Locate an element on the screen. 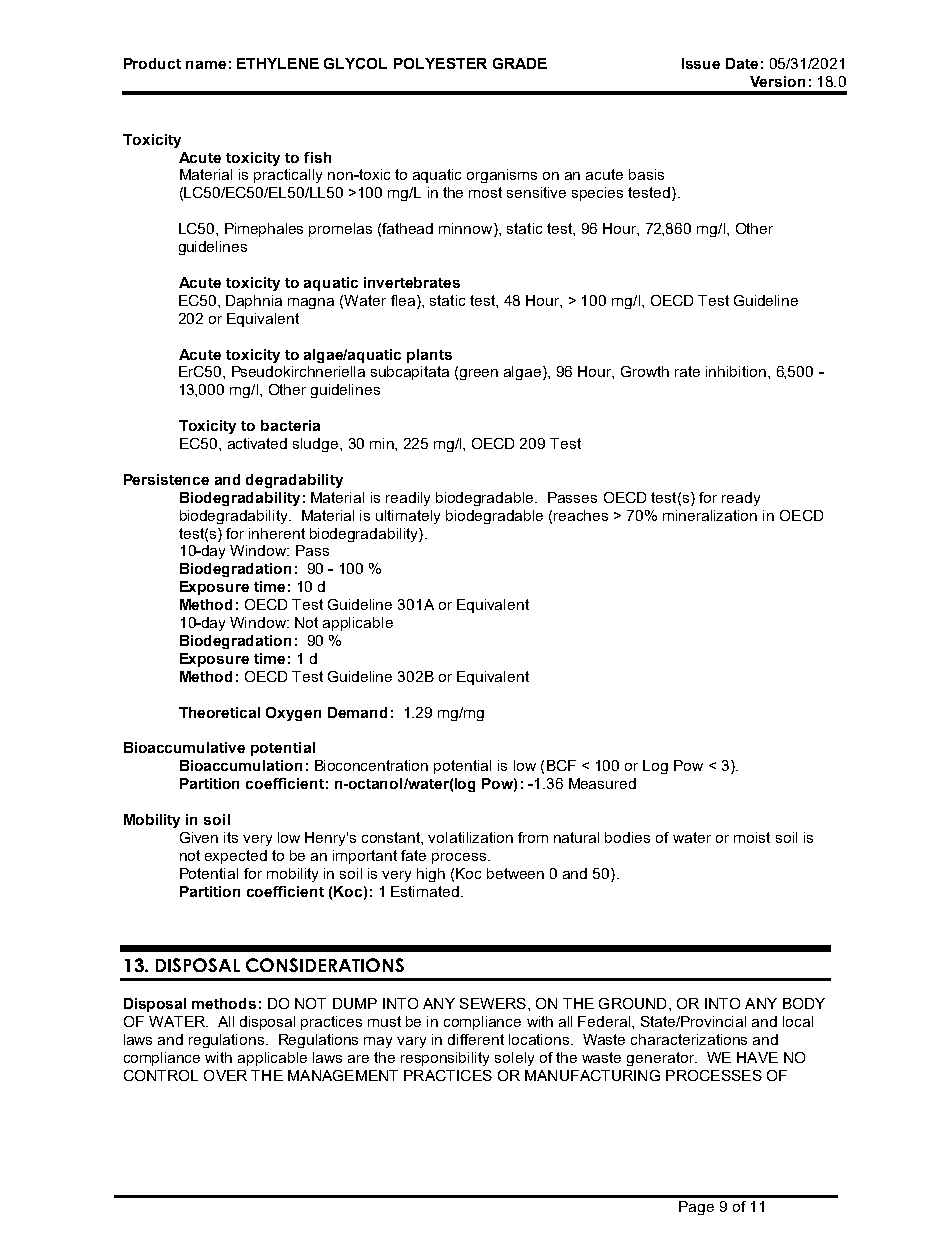  name is located at coordinates (206, 65).
